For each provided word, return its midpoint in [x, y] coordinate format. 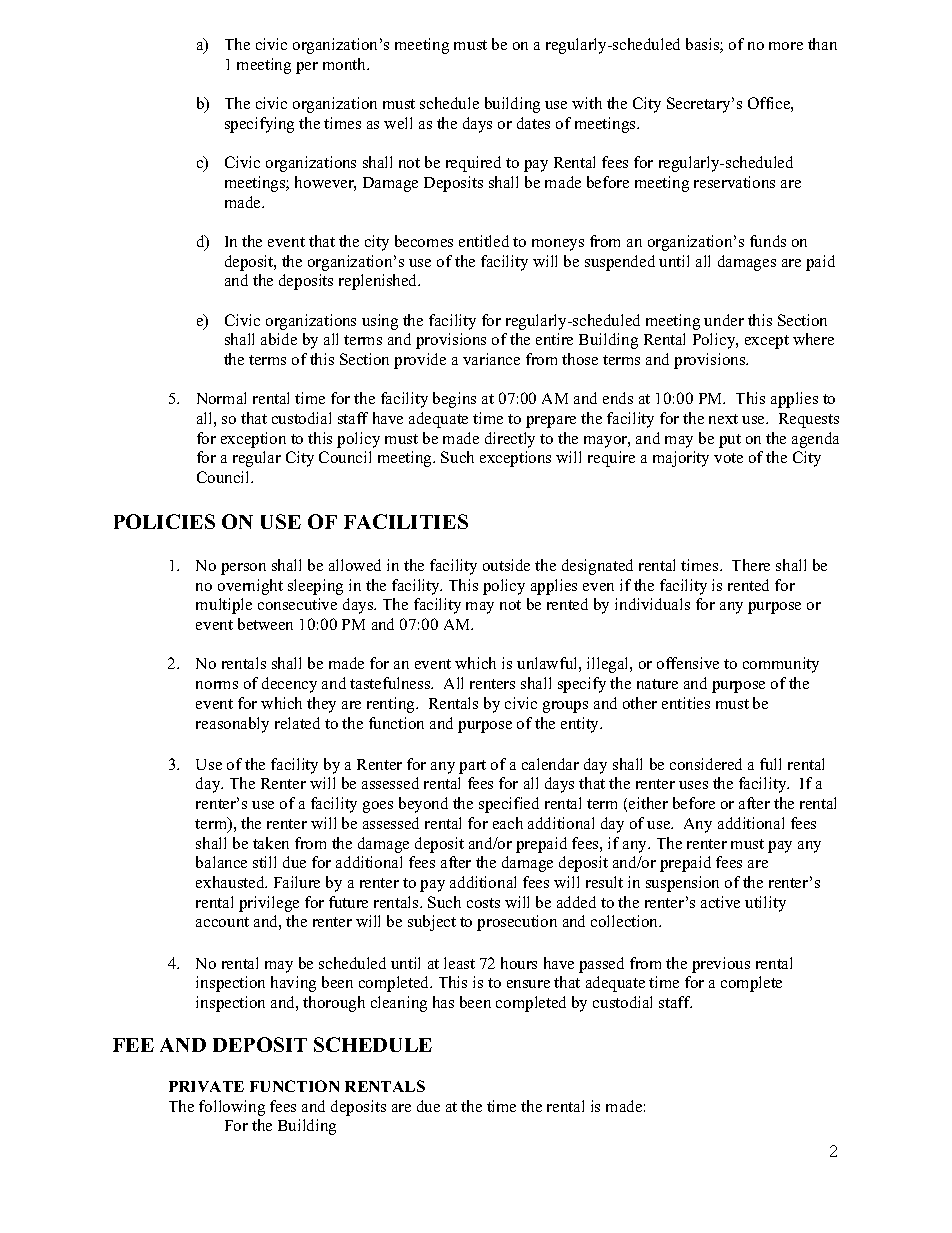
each [508, 823]
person [243, 569]
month [346, 64]
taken [271, 843]
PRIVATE [206, 1086]
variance [491, 359]
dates [533, 123]
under [724, 320]
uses [693, 785]
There [751, 565]
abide [279, 339]
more [786, 46]
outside [506, 565]
